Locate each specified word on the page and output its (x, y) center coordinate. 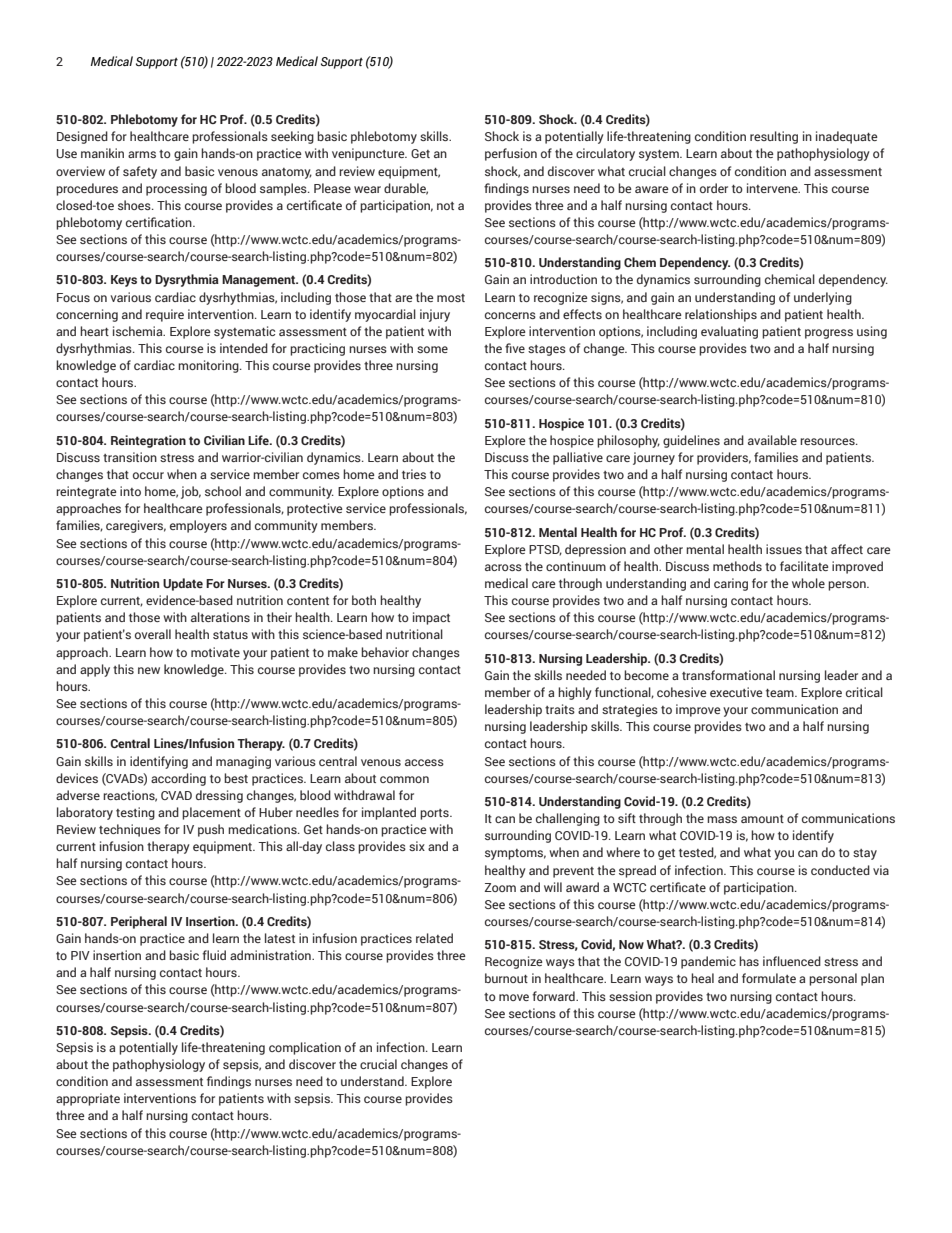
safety (140, 172)
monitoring (209, 366)
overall (153, 634)
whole (808, 583)
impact (431, 618)
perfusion (511, 154)
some (432, 349)
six (417, 846)
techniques (130, 830)
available (772, 440)
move (514, 997)
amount (762, 819)
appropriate (88, 1099)
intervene (773, 188)
